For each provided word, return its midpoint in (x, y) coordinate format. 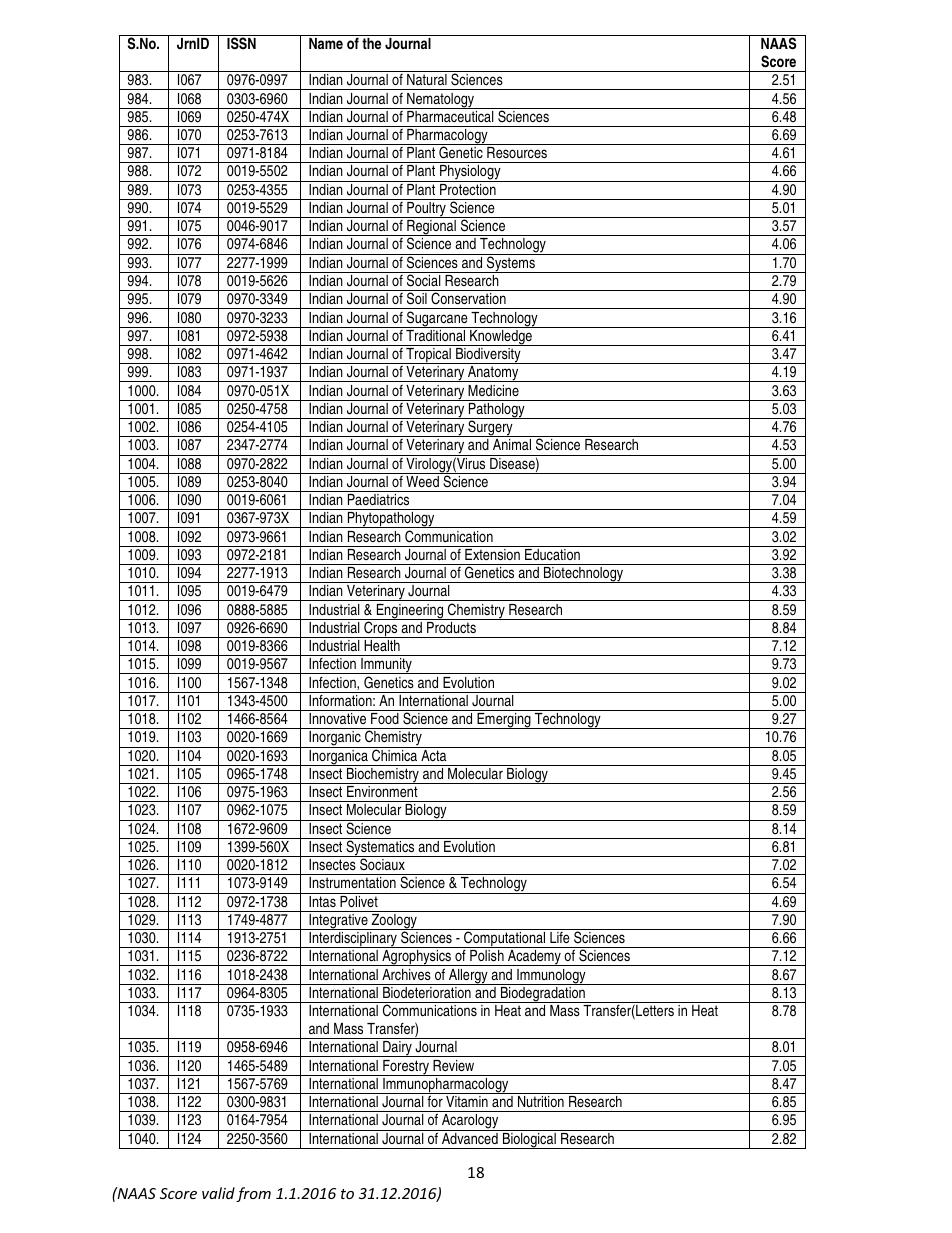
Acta (434, 754)
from (253, 1194)
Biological (529, 1139)
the (371, 43)
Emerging (504, 721)
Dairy (397, 1049)
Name (326, 43)
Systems (511, 263)
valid (218, 1193)
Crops (381, 628)
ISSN (241, 43)
